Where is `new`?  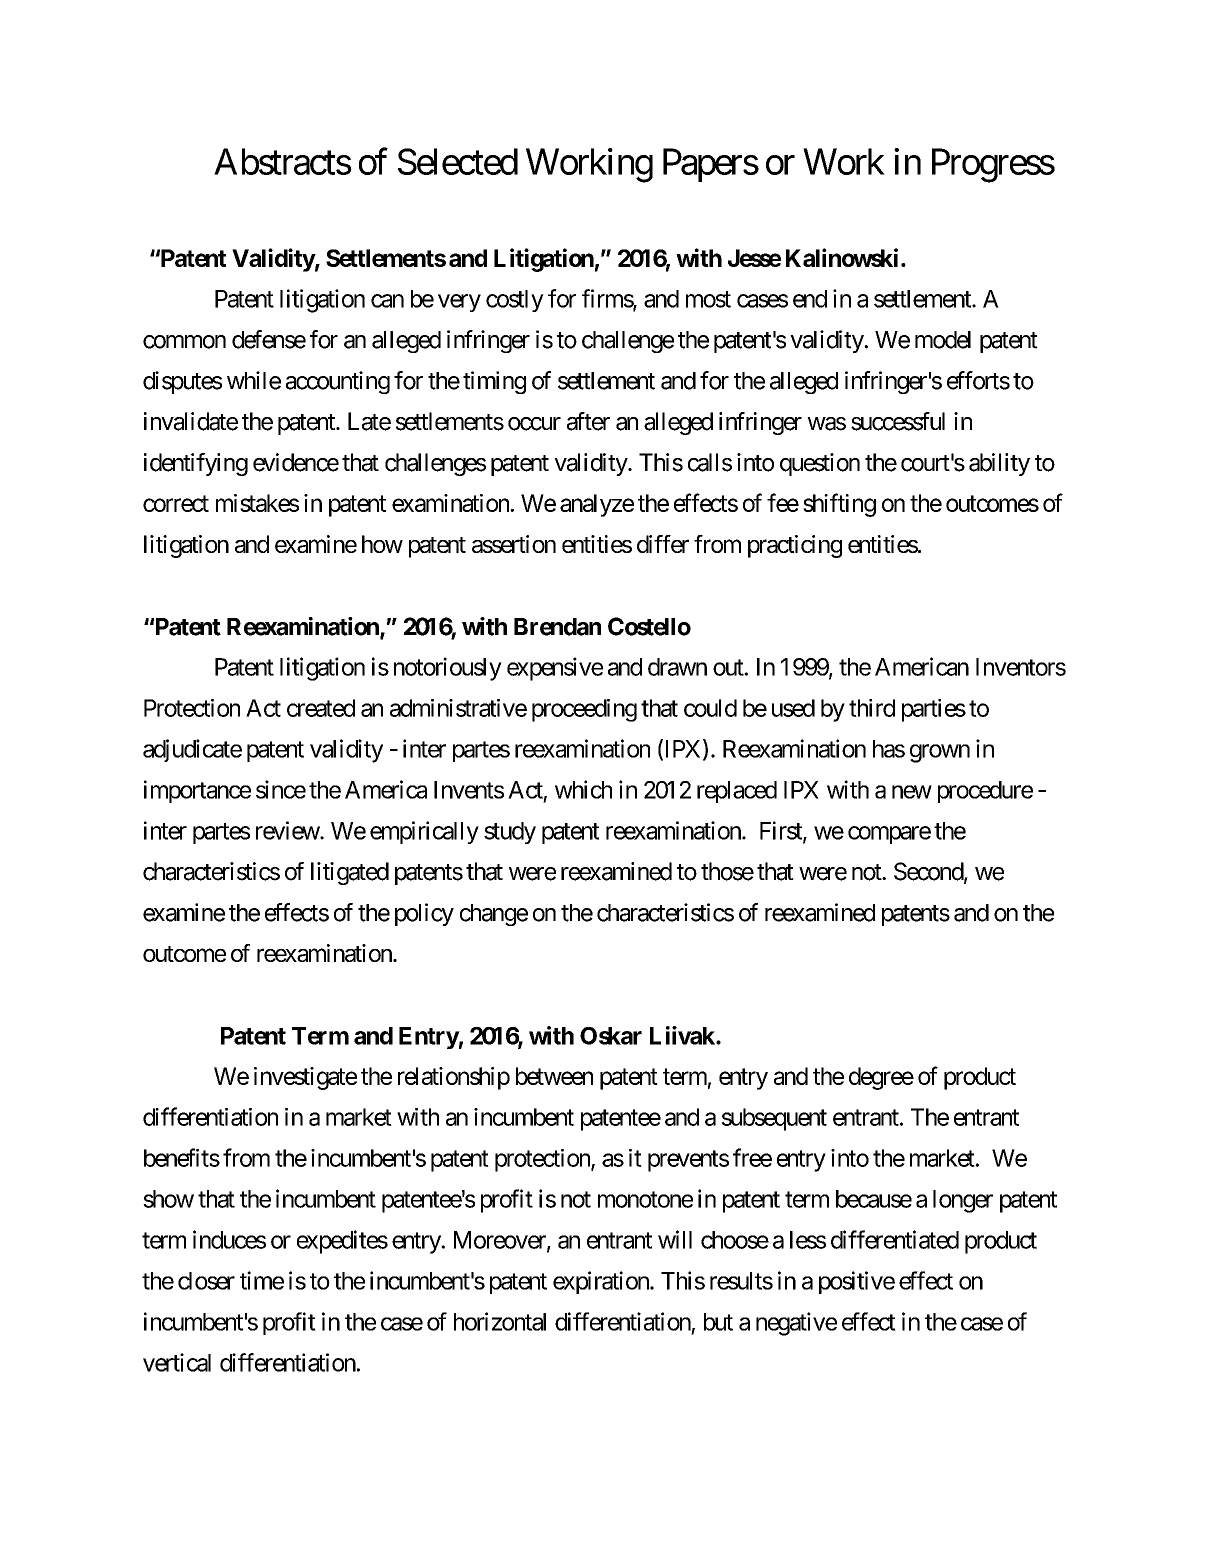
new is located at coordinates (912, 792).
